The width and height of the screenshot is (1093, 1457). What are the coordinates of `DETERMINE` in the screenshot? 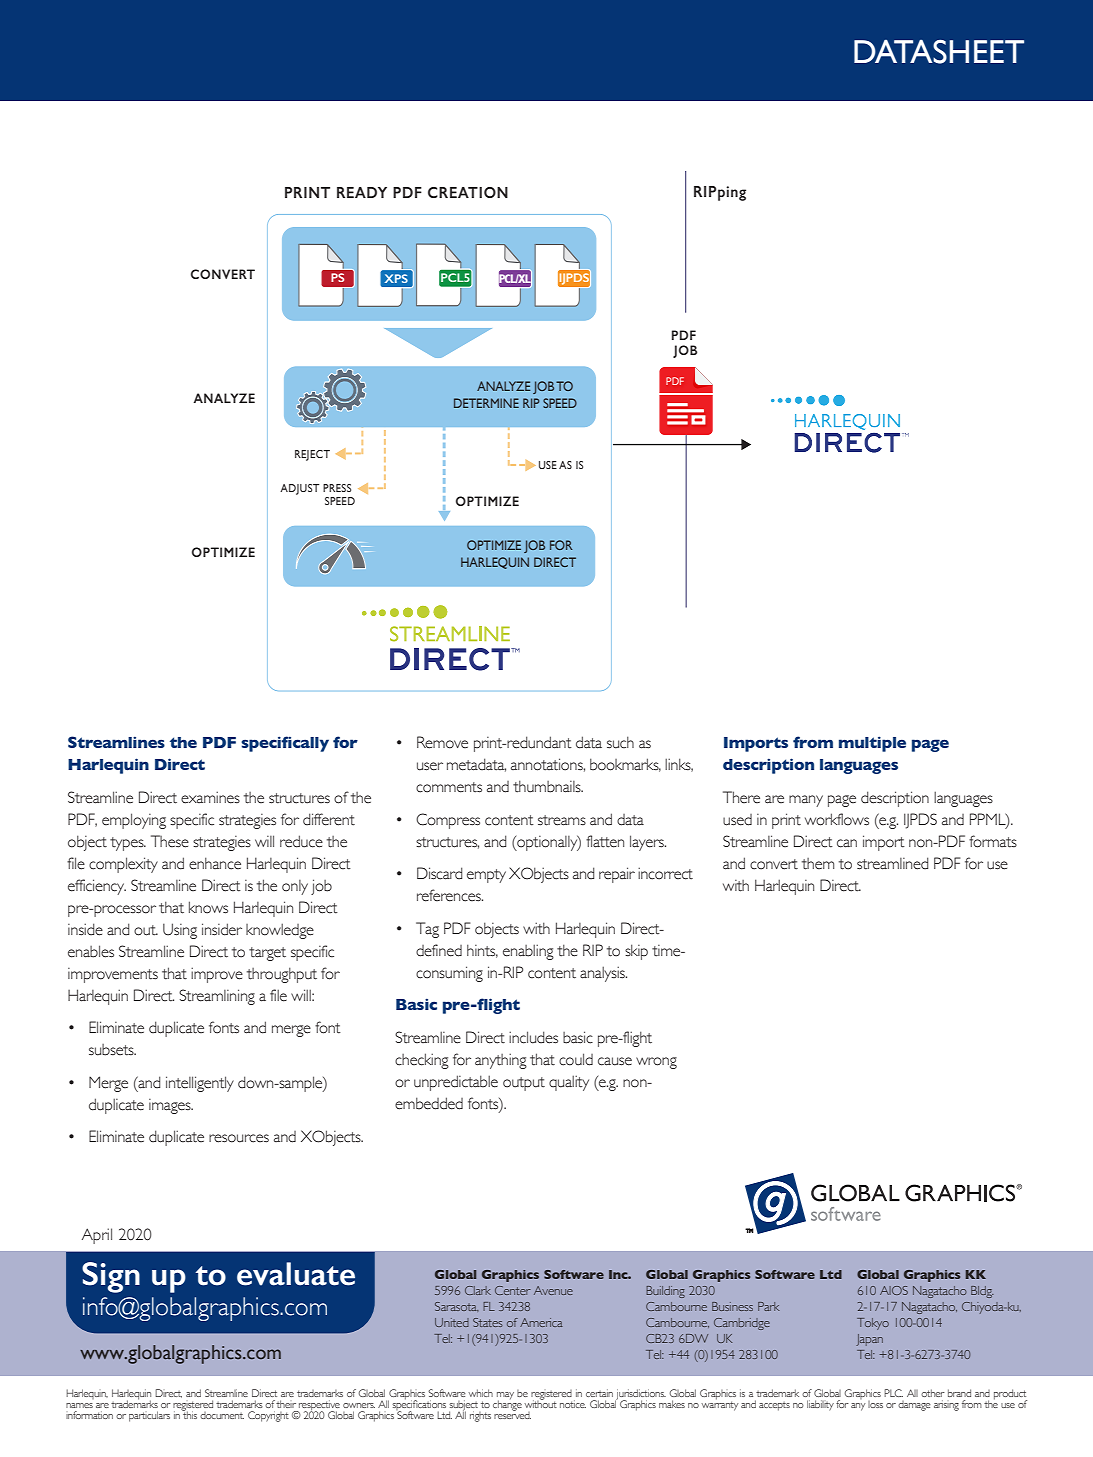 It's located at (486, 403).
